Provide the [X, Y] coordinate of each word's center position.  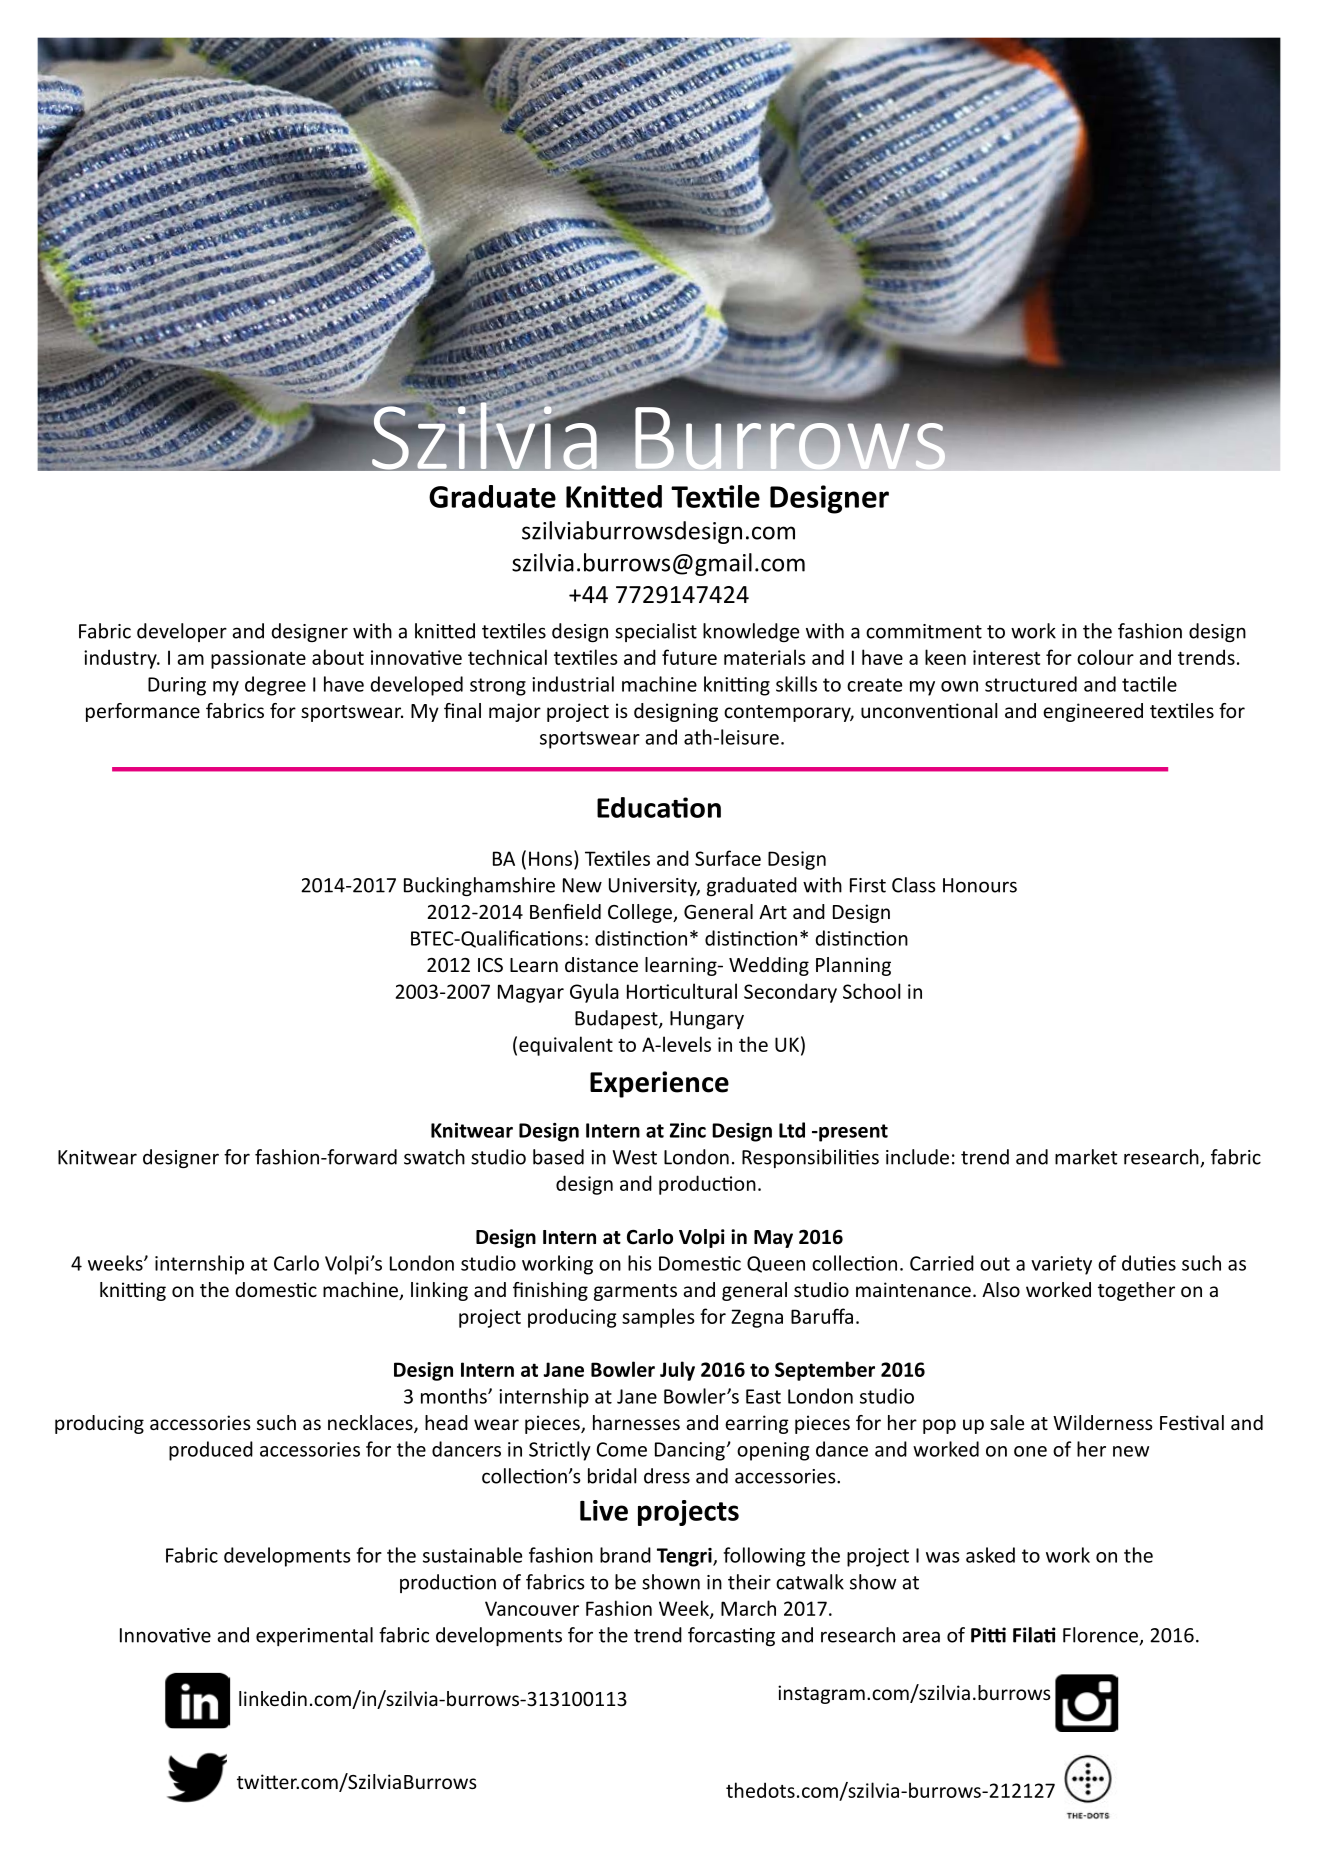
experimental [314, 1636]
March [748, 1608]
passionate [258, 659]
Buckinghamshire [479, 886]
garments [635, 1292]
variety [1061, 1265]
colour [1105, 657]
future [689, 657]
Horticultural [682, 991]
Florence [1101, 1636]
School [871, 991]
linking [439, 1291]
